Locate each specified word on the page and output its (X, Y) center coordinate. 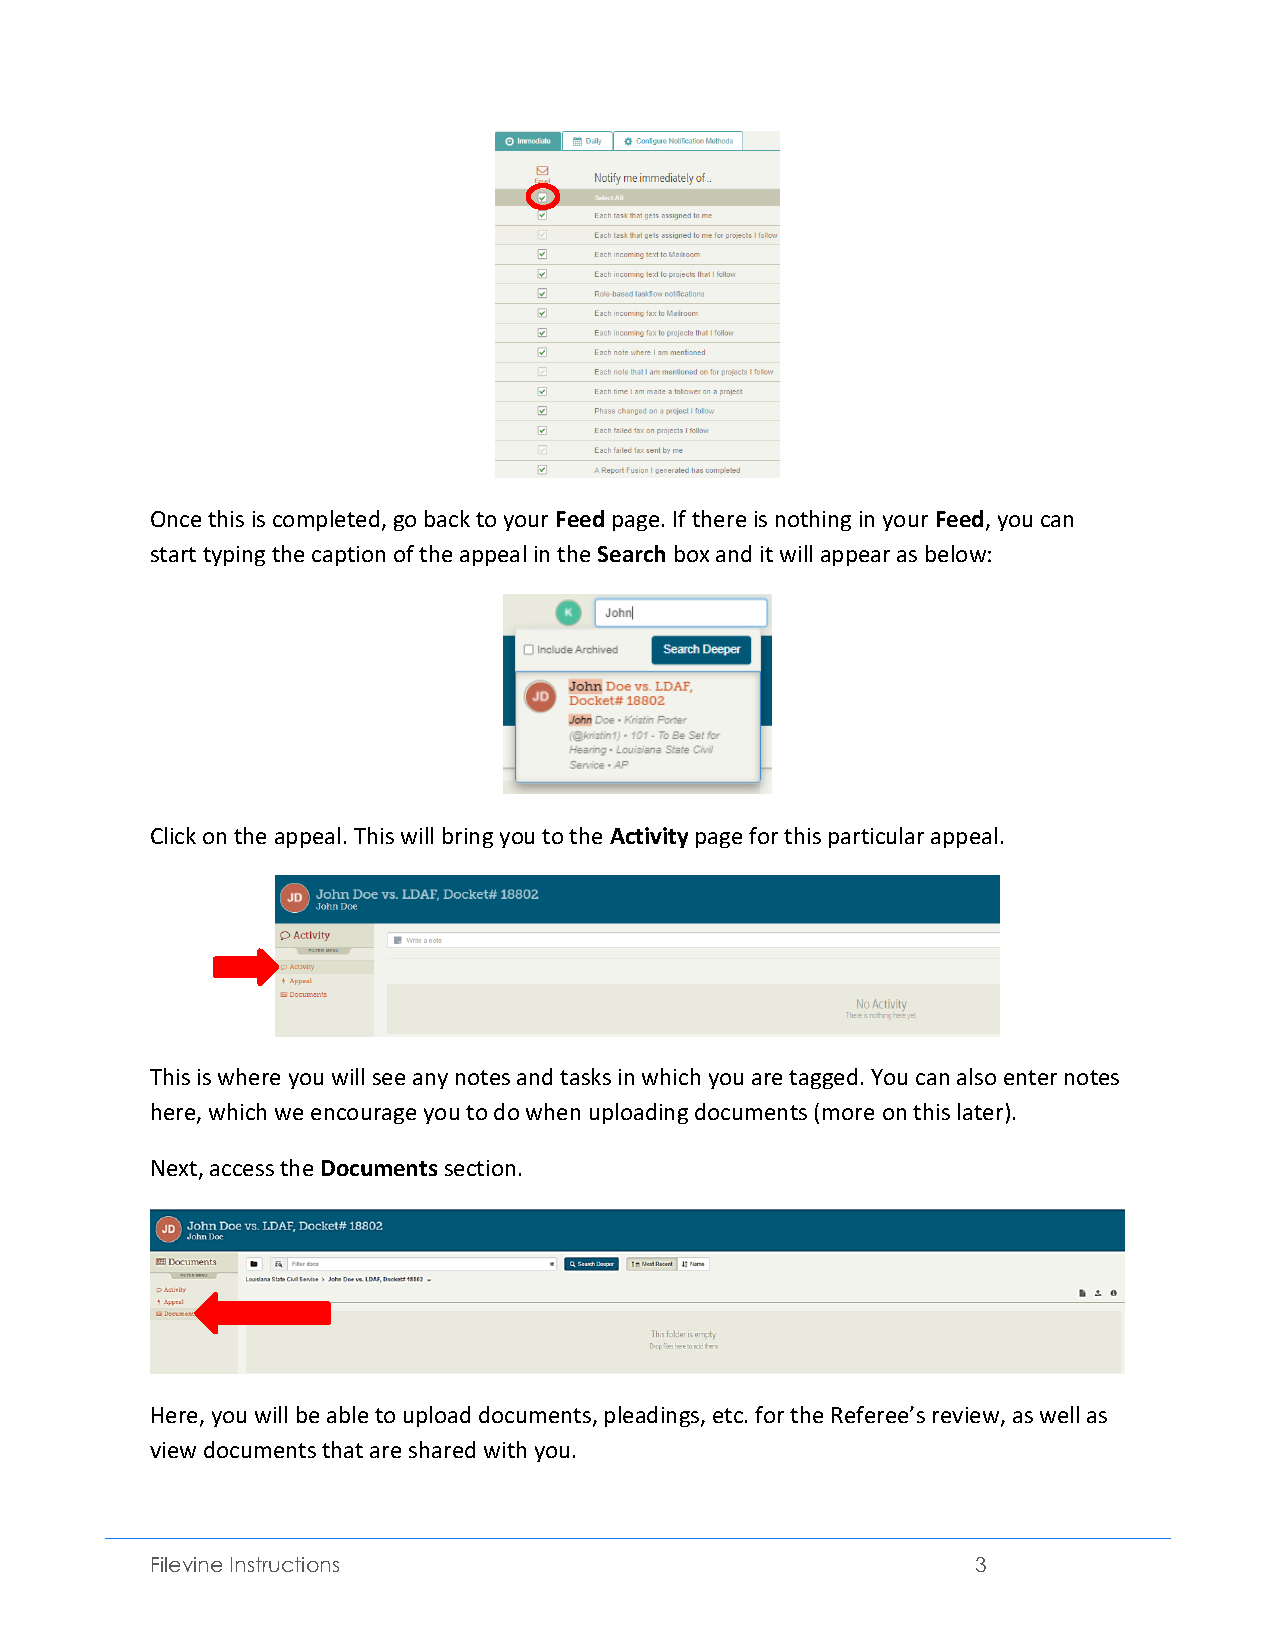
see (389, 1079)
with (505, 1449)
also (976, 1076)
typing (234, 556)
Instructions (285, 1564)
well (1059, 1414)
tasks (585, 1076)
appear (855, 558)
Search (631, 553)
